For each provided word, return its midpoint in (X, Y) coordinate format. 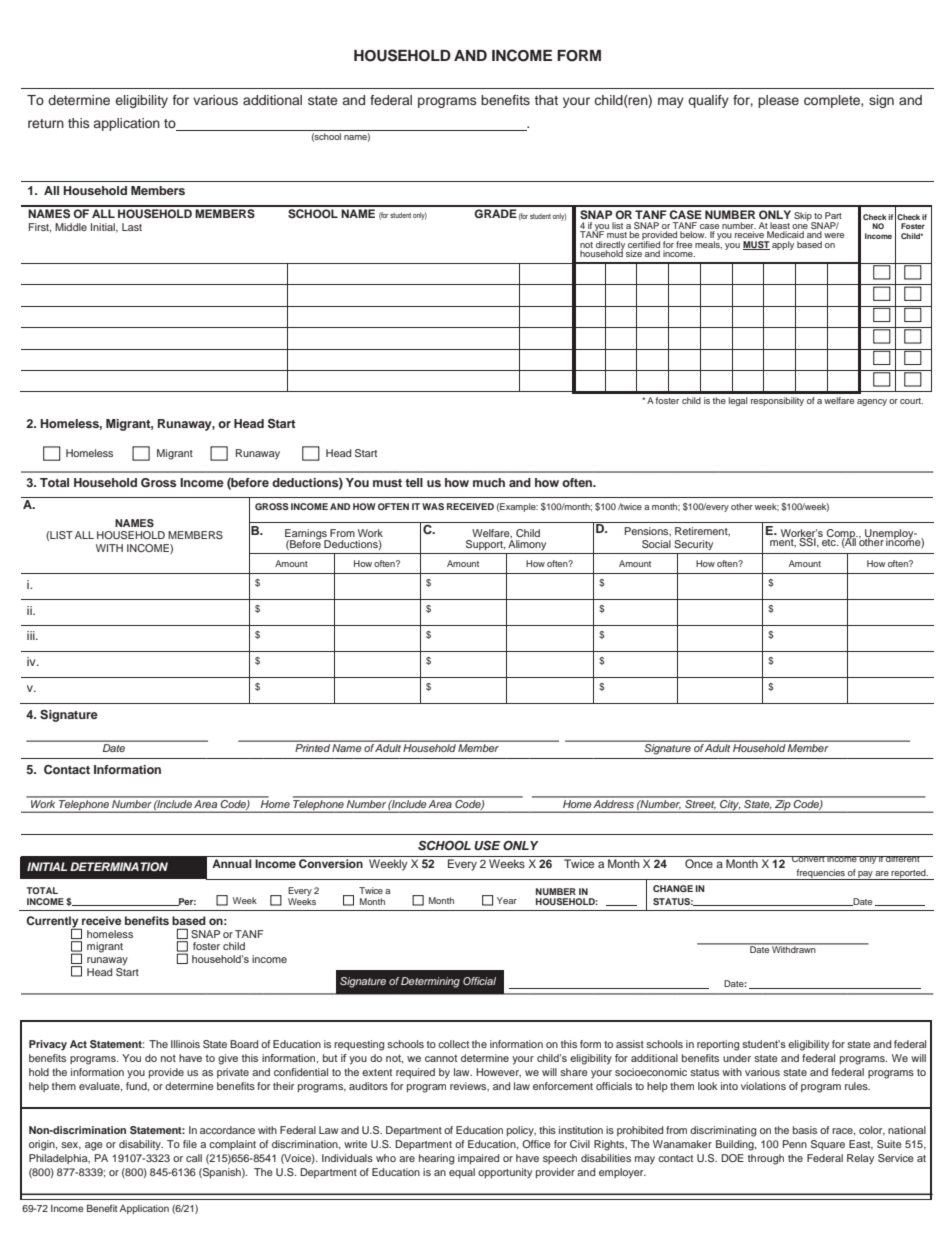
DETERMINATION (119, 866)
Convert (808, 859)
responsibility (777, 401)
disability (141, 1145)
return (46, 123)
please (778, 101)
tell (414, 482)
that (546, 100)
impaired (478, 1159)
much (489, 482)
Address (614, 802)
